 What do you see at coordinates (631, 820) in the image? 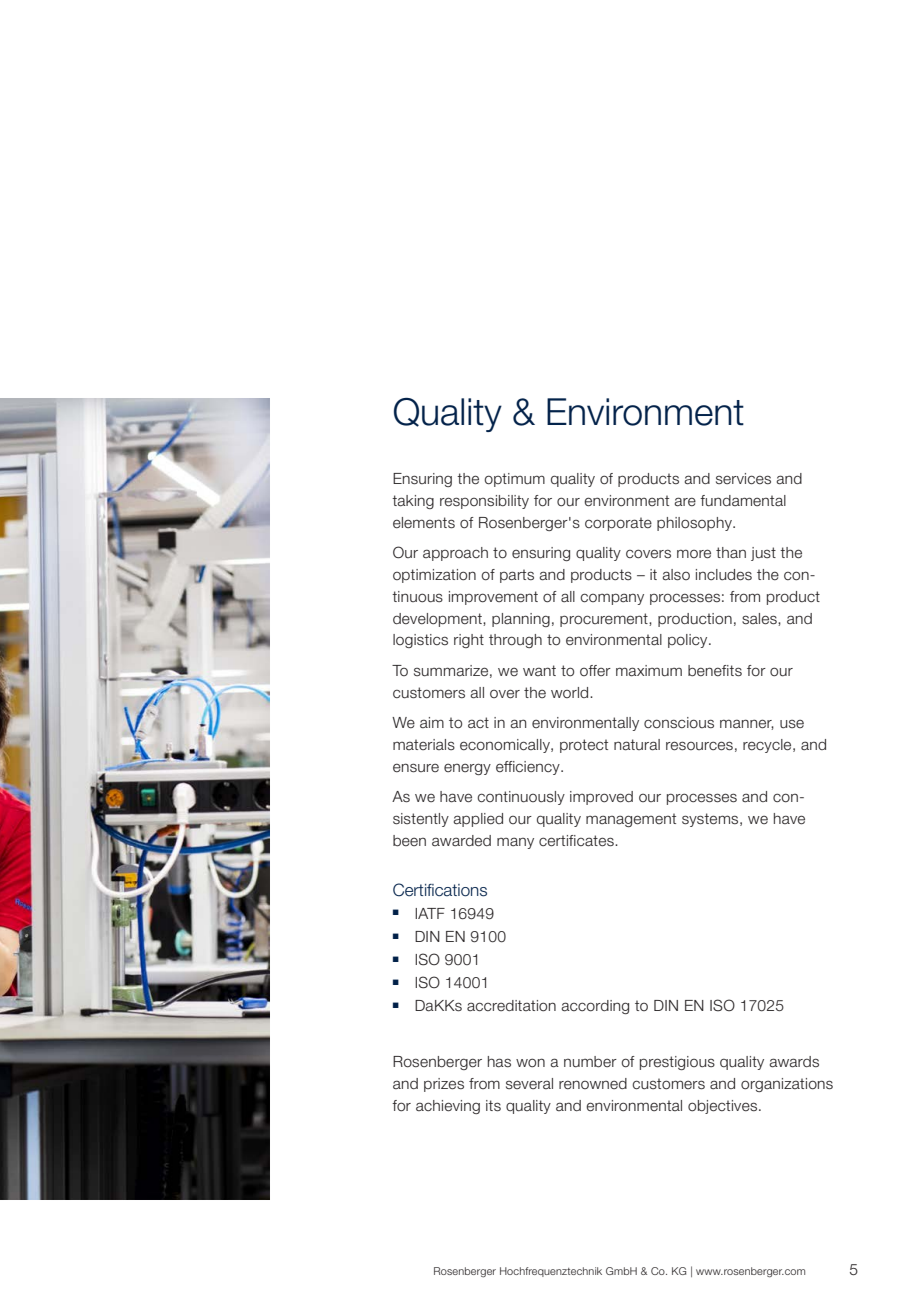
I see `management` at bounding box center [631, 820].
